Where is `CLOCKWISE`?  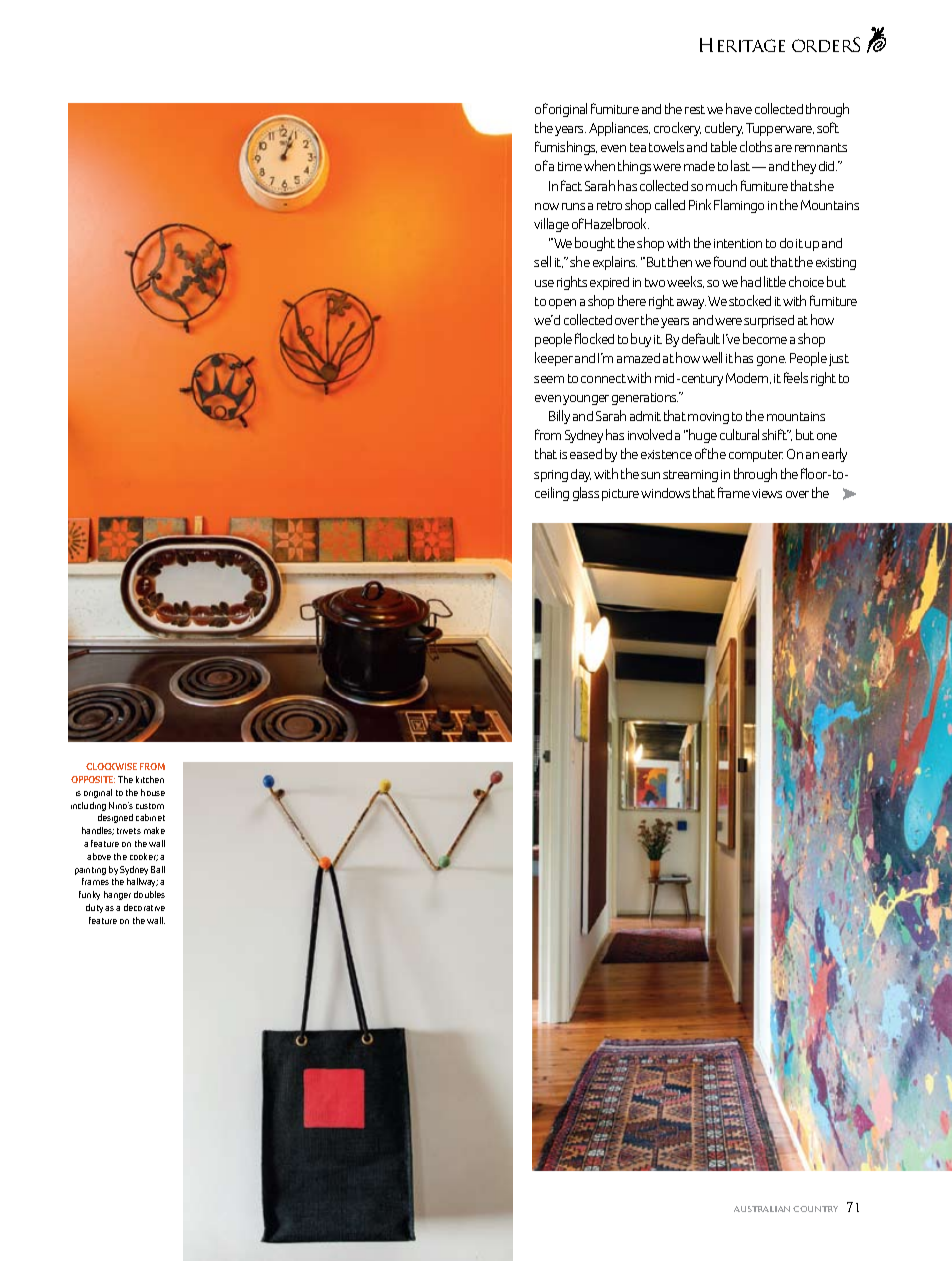
CLOCKWISE is located at coordinates (111, 766).
